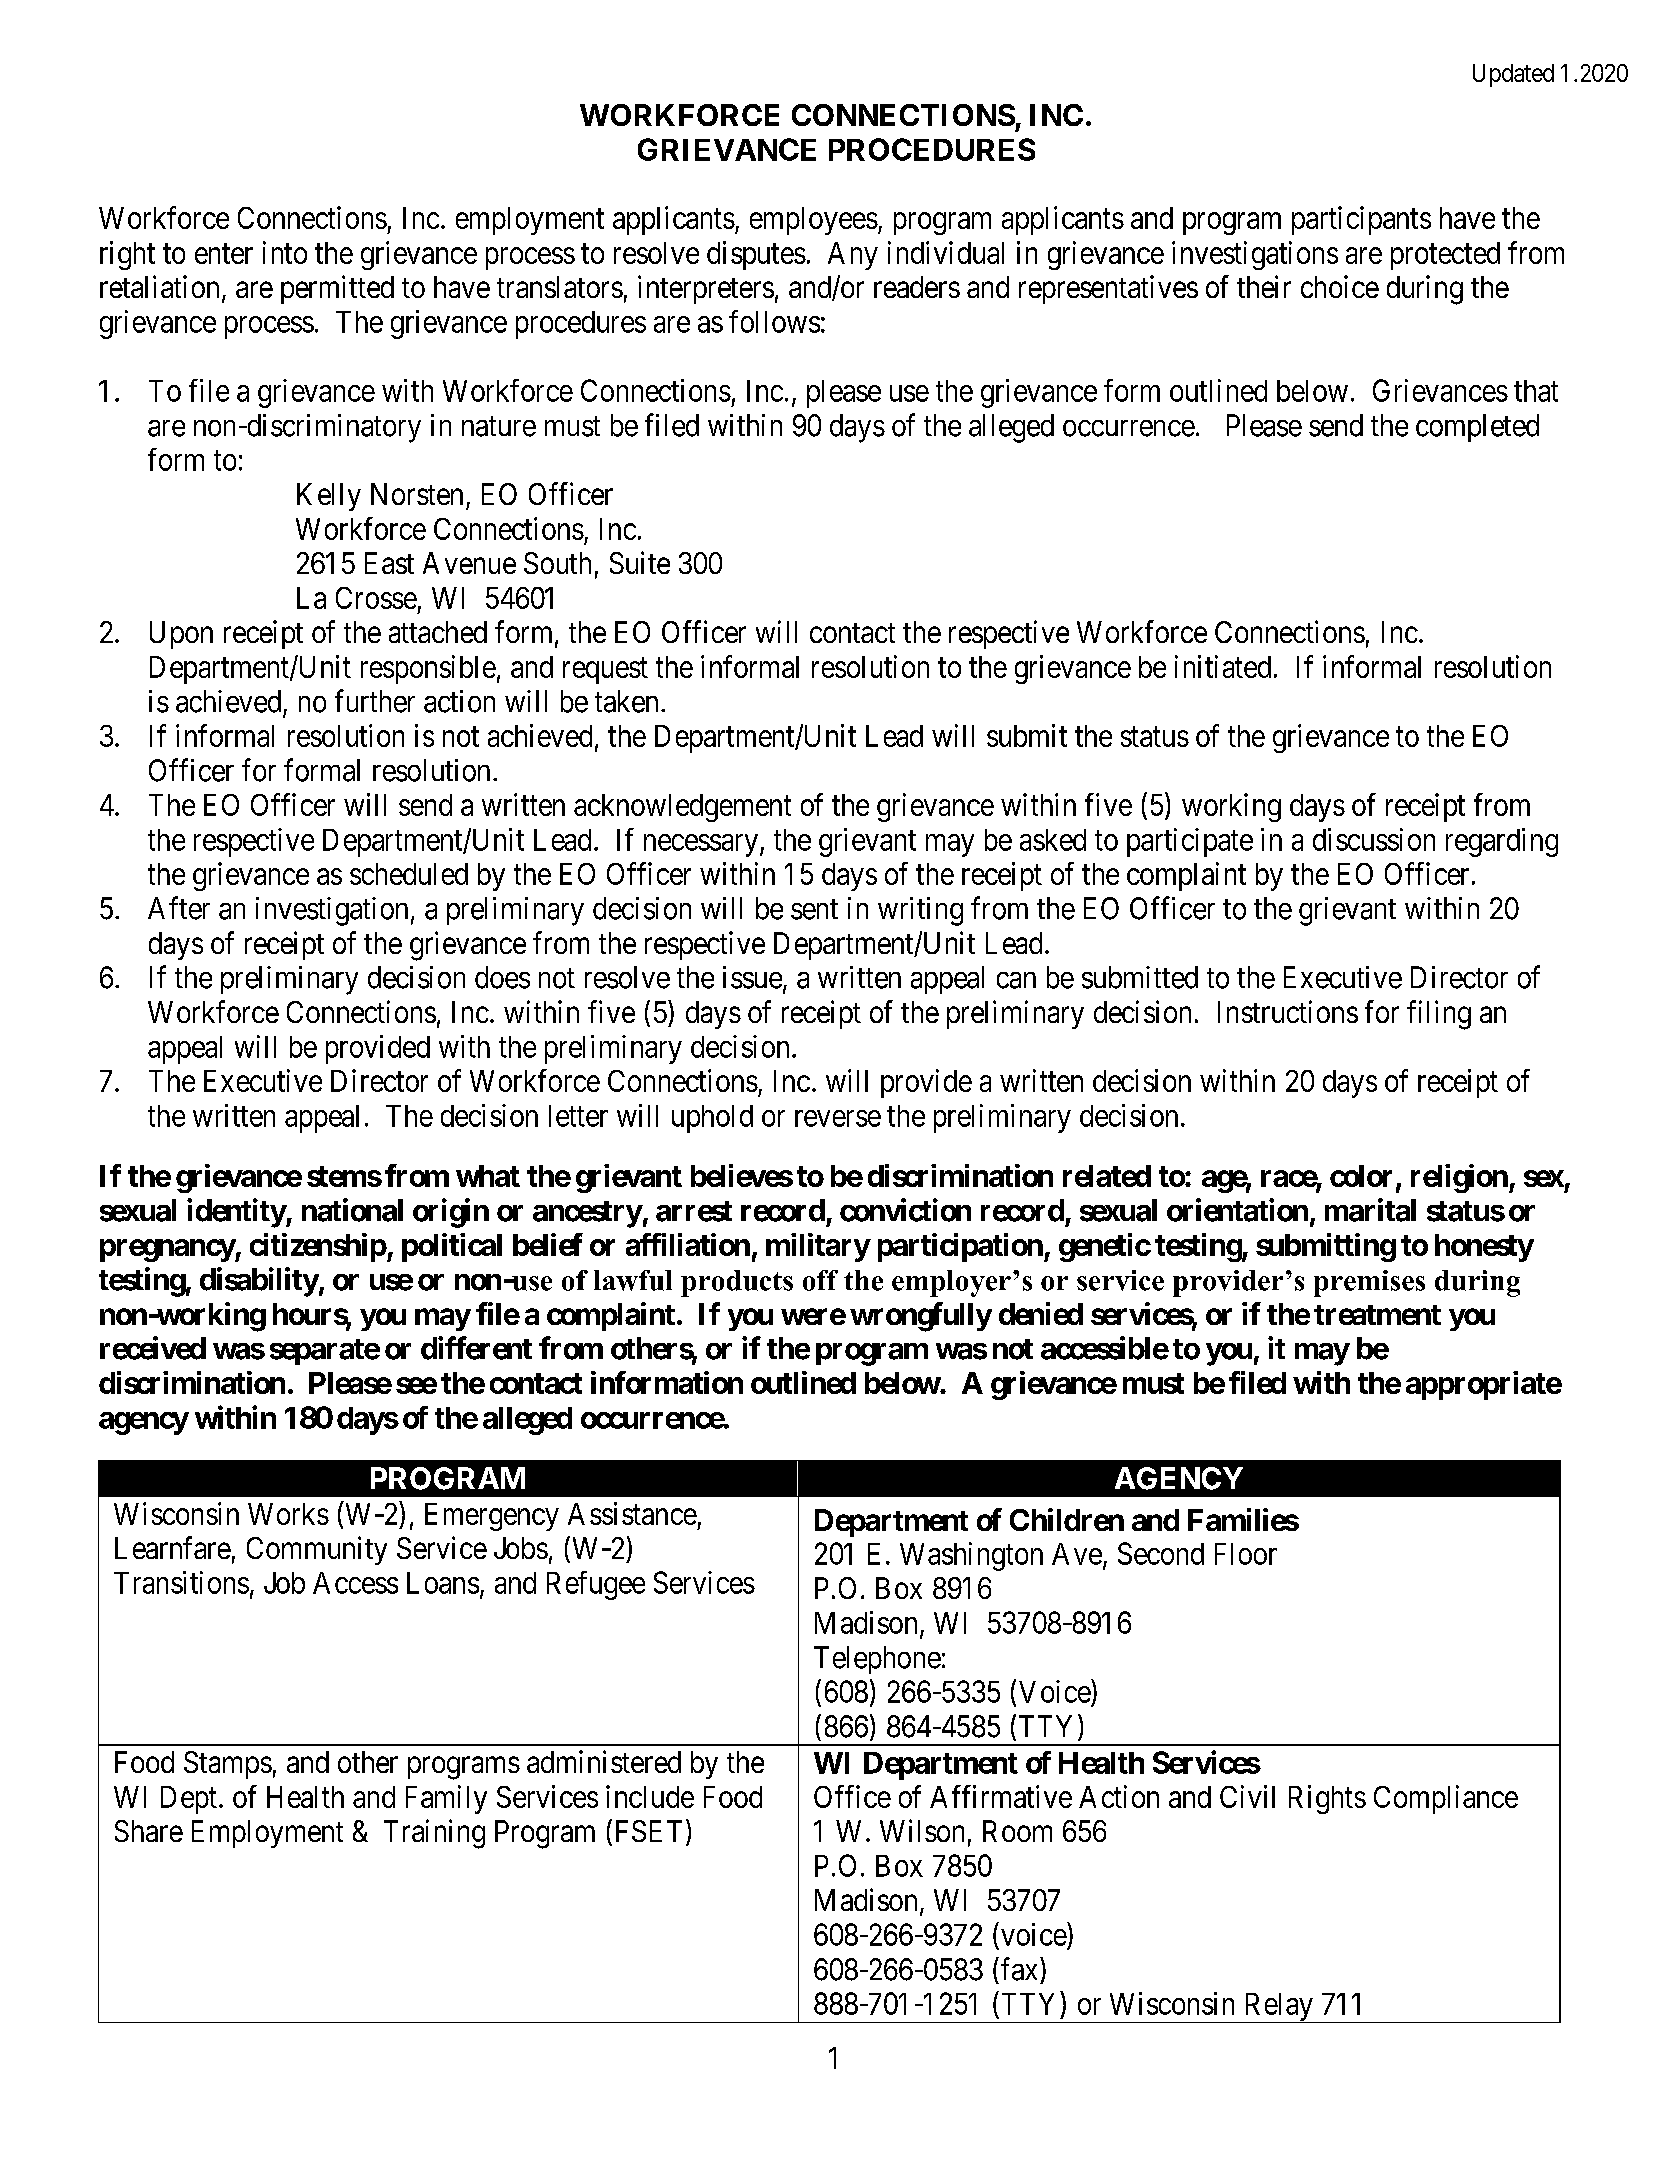 The height and width of the document is (2161, 1670). Describe the element at coordinates (1361, 220) in the document. I see `participants` at that location.
